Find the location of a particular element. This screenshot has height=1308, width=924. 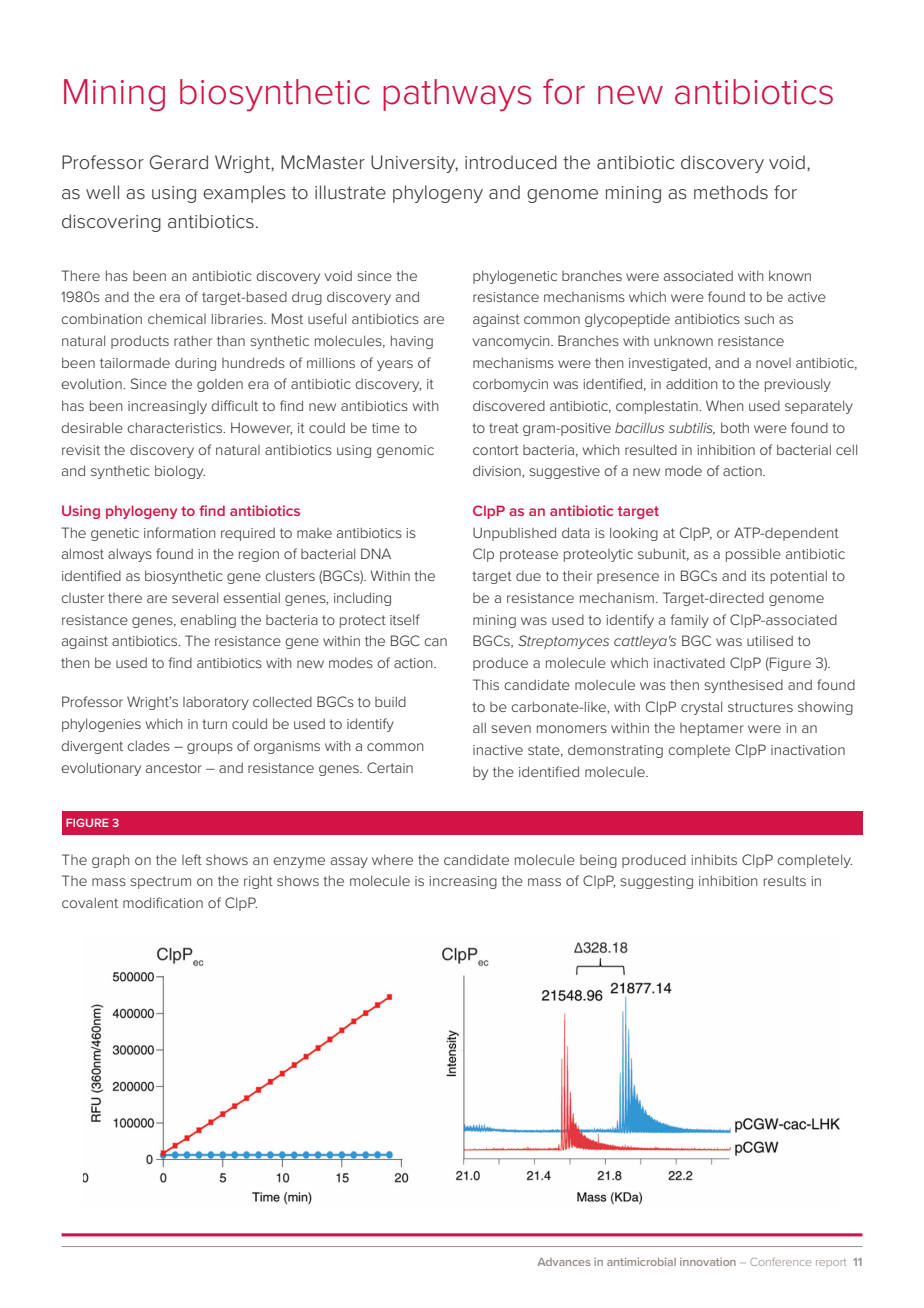

possible is located at coordinates (753, 555).
